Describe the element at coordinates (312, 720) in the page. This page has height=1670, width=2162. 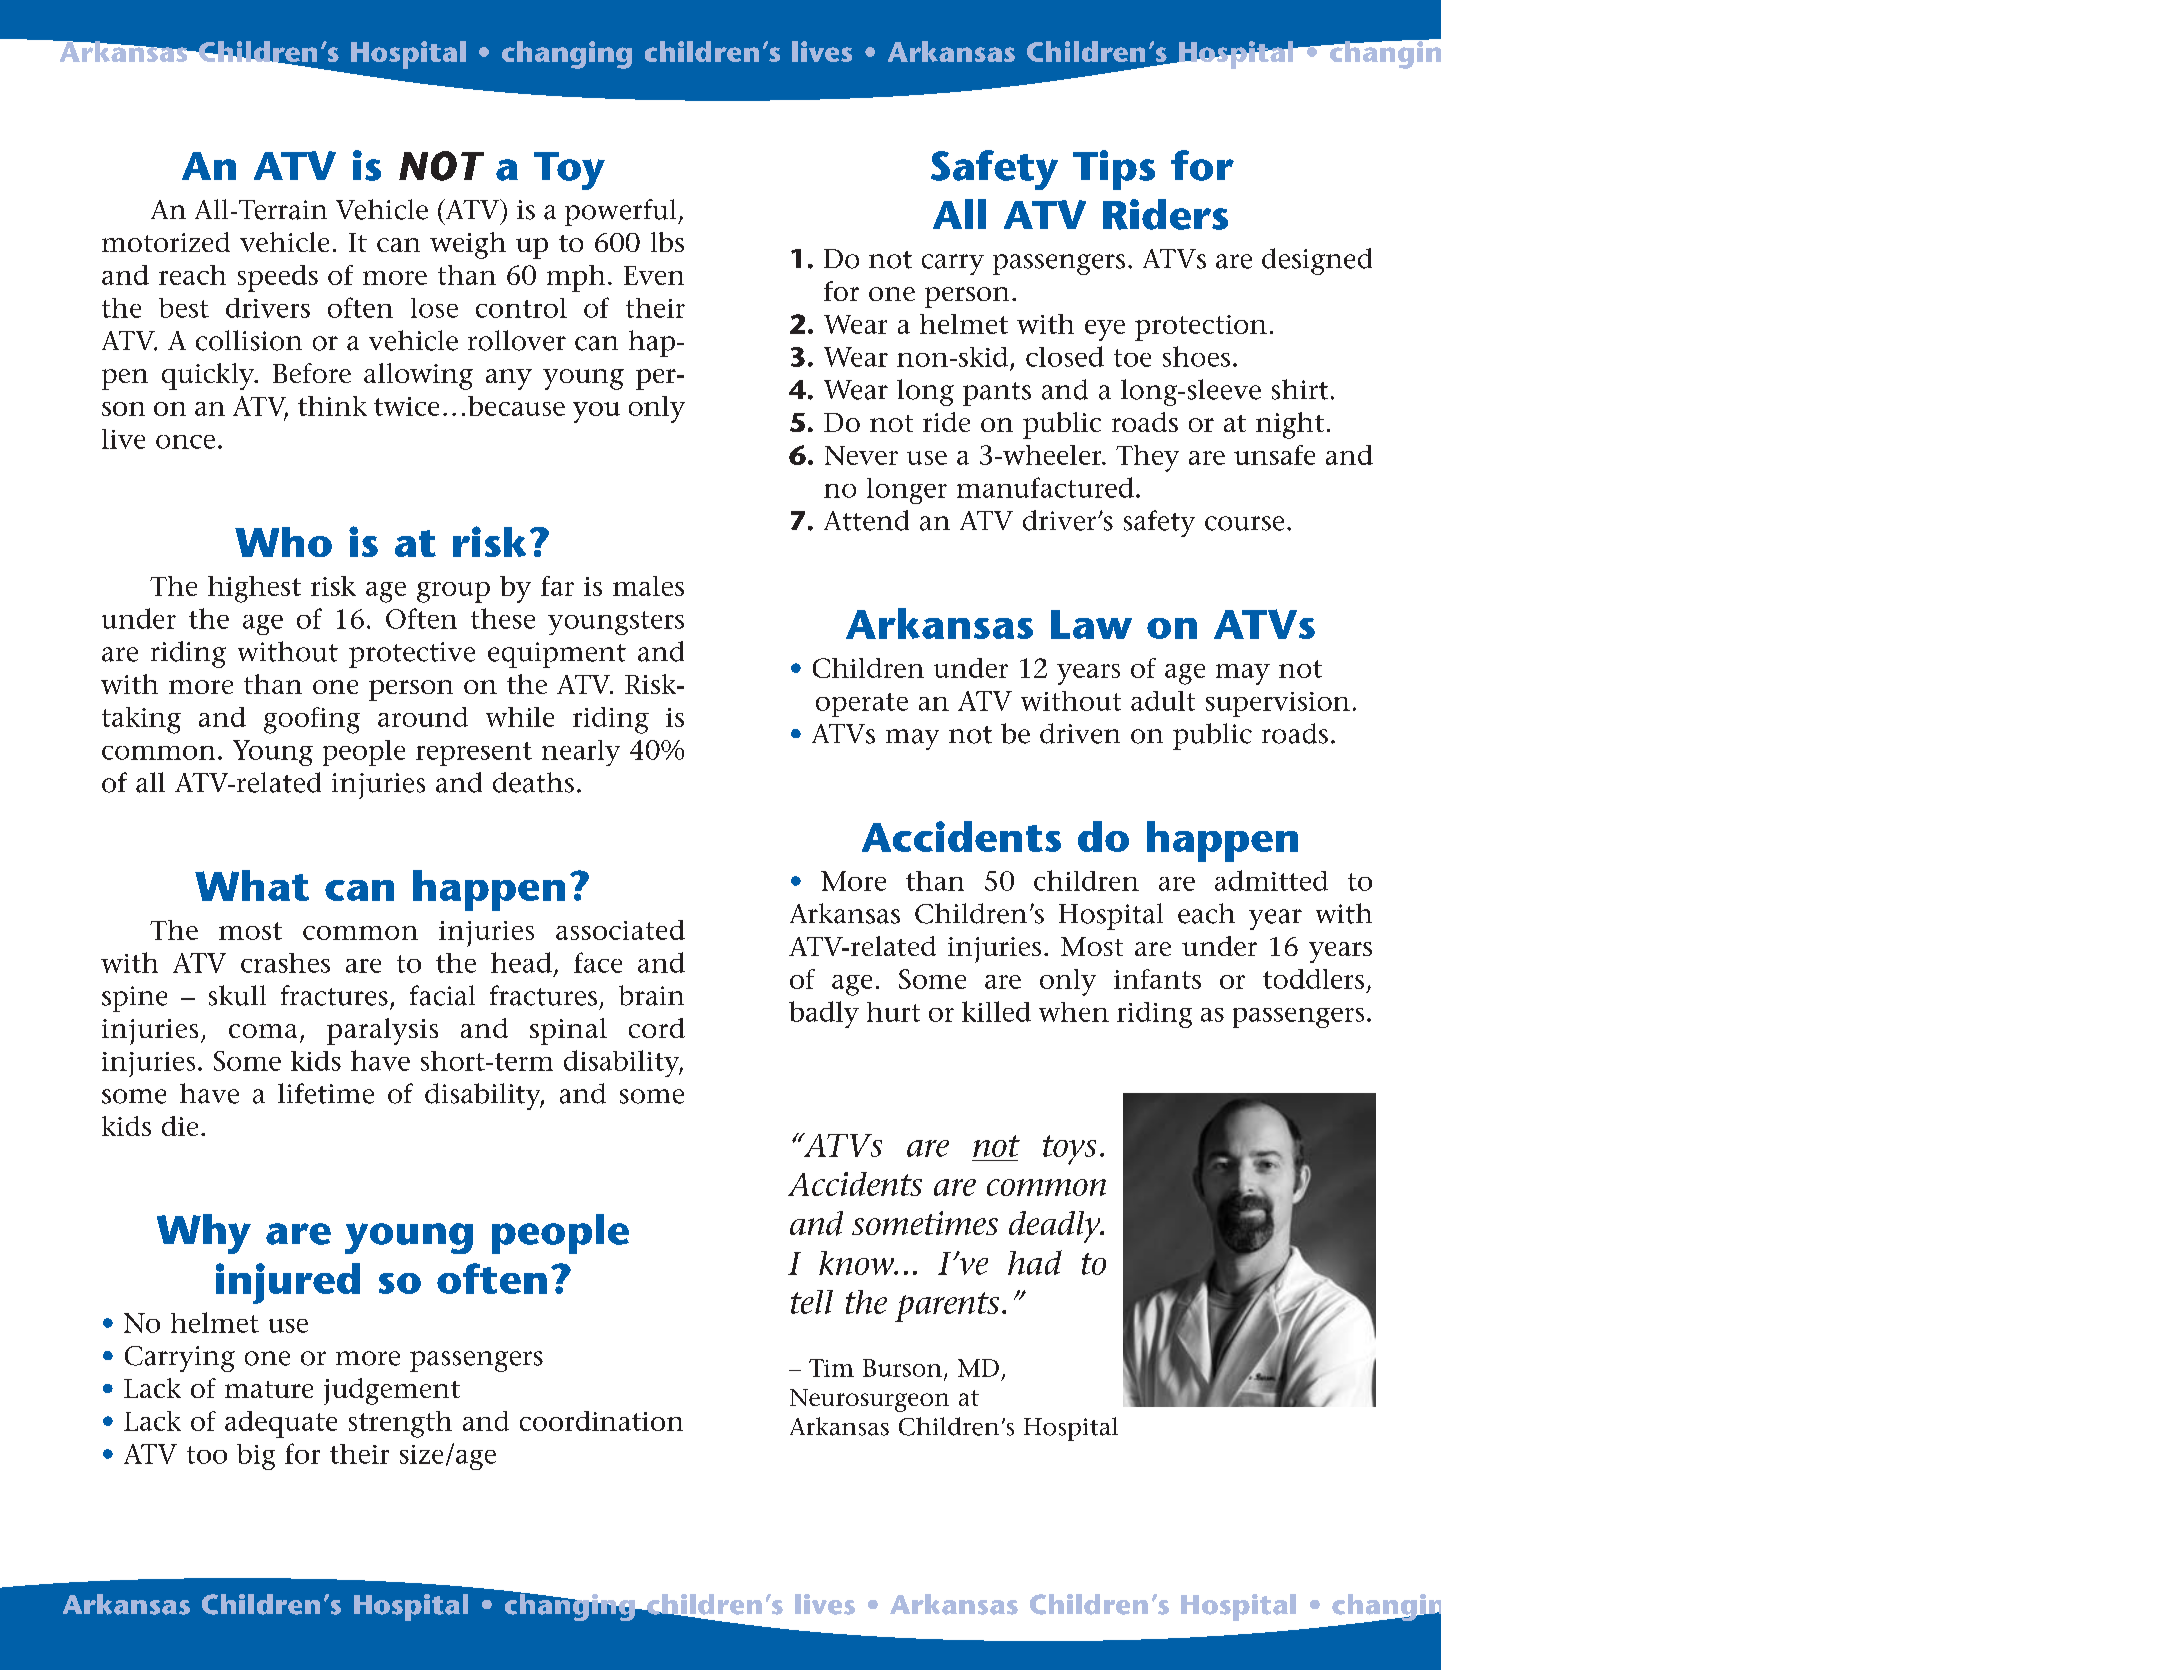
I see `goofing` at that location.
